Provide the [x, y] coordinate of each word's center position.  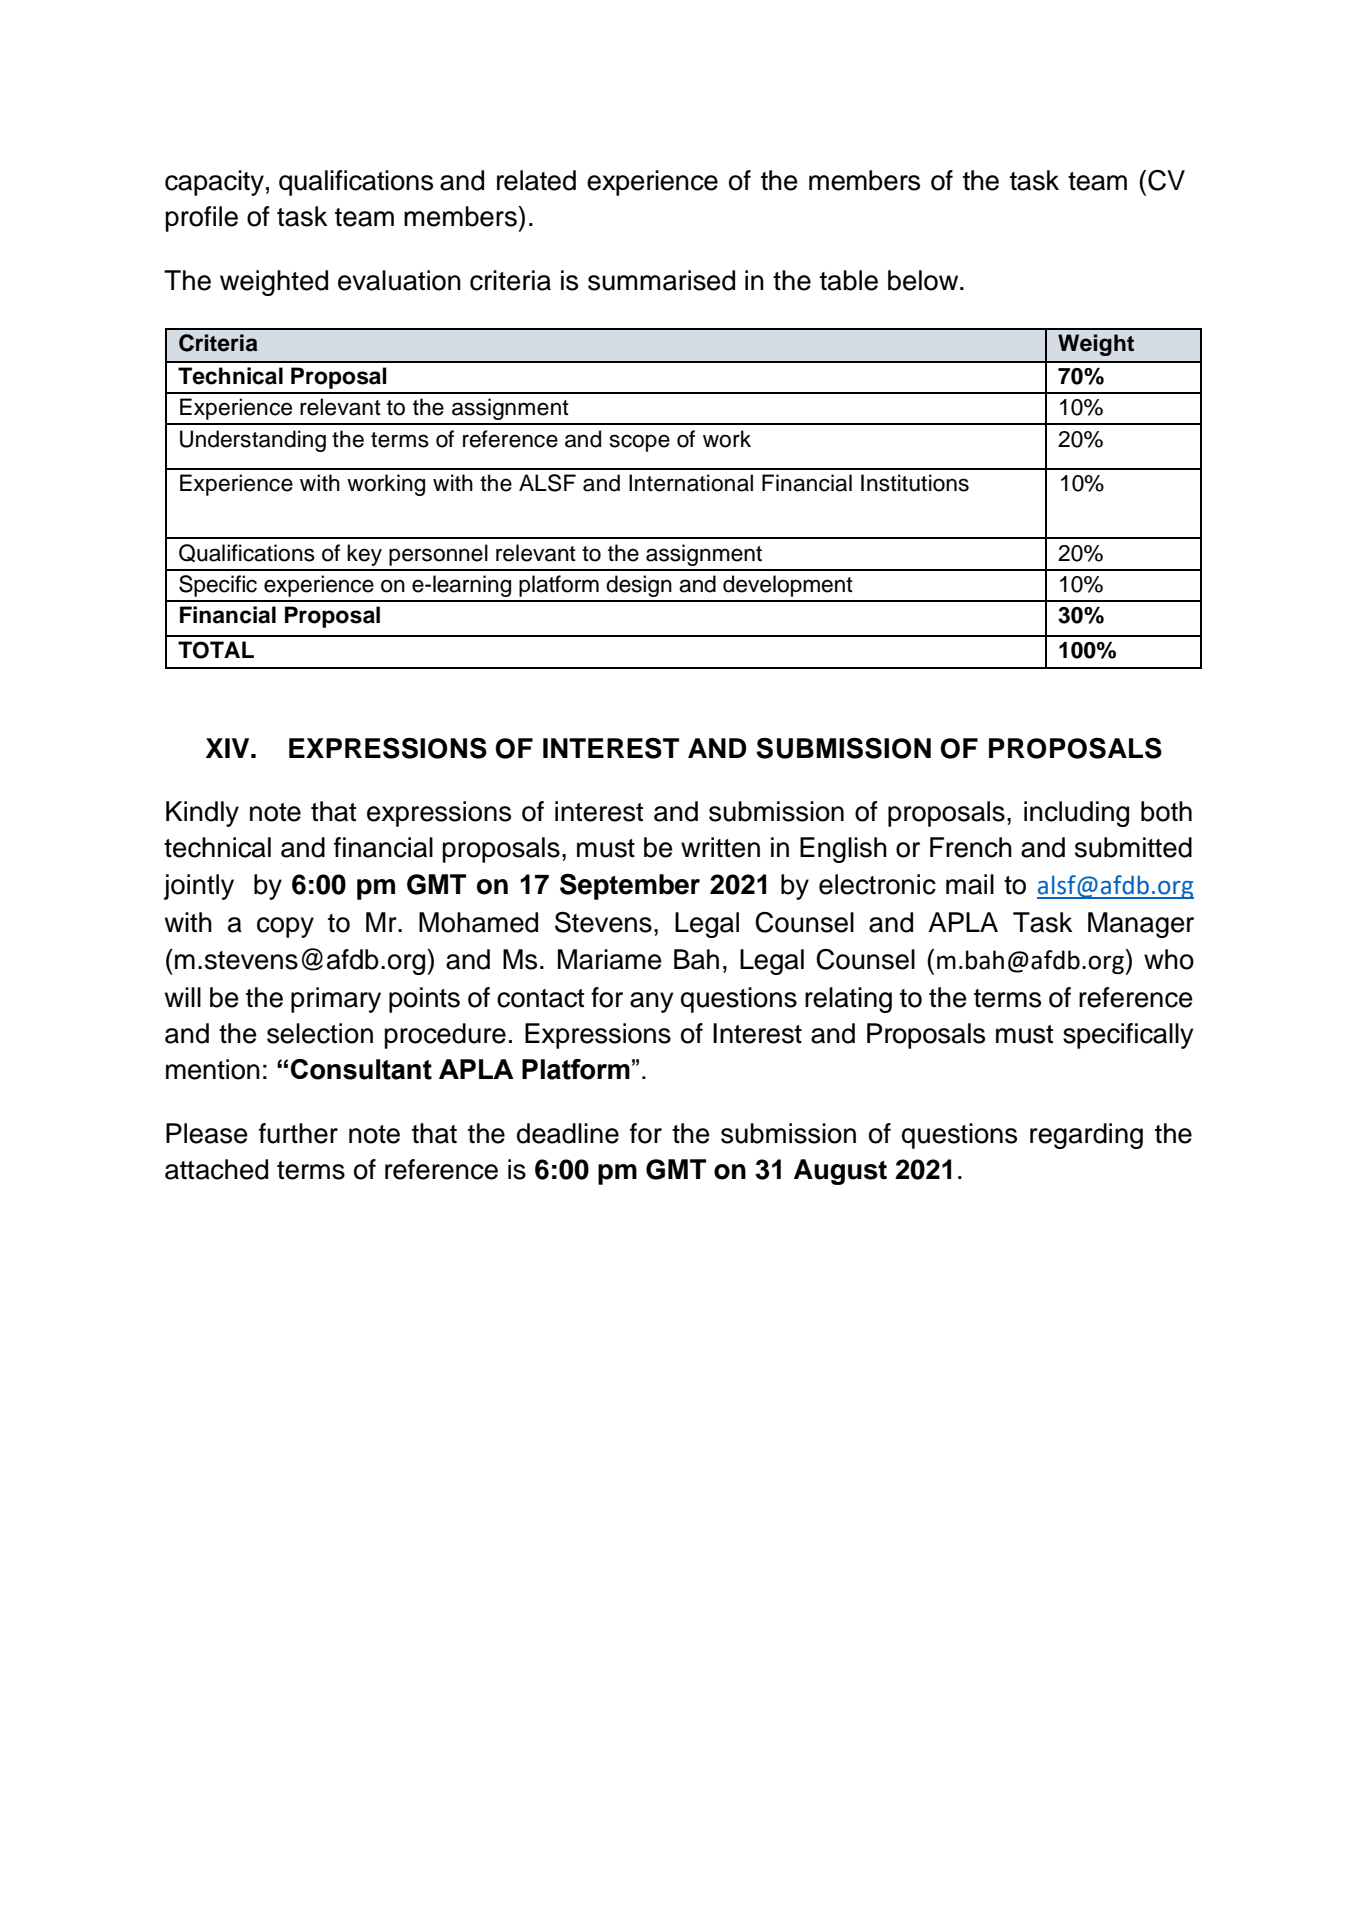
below [924, 280]
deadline [568, 1133]
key [364, 555]
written [720, 847]
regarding [1086, 1136]
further [298, 1133]
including [1076, 814]
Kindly [202, 814]
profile [201, 219]
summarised [661, 280]
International [691, 483]
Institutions [915, 483]
